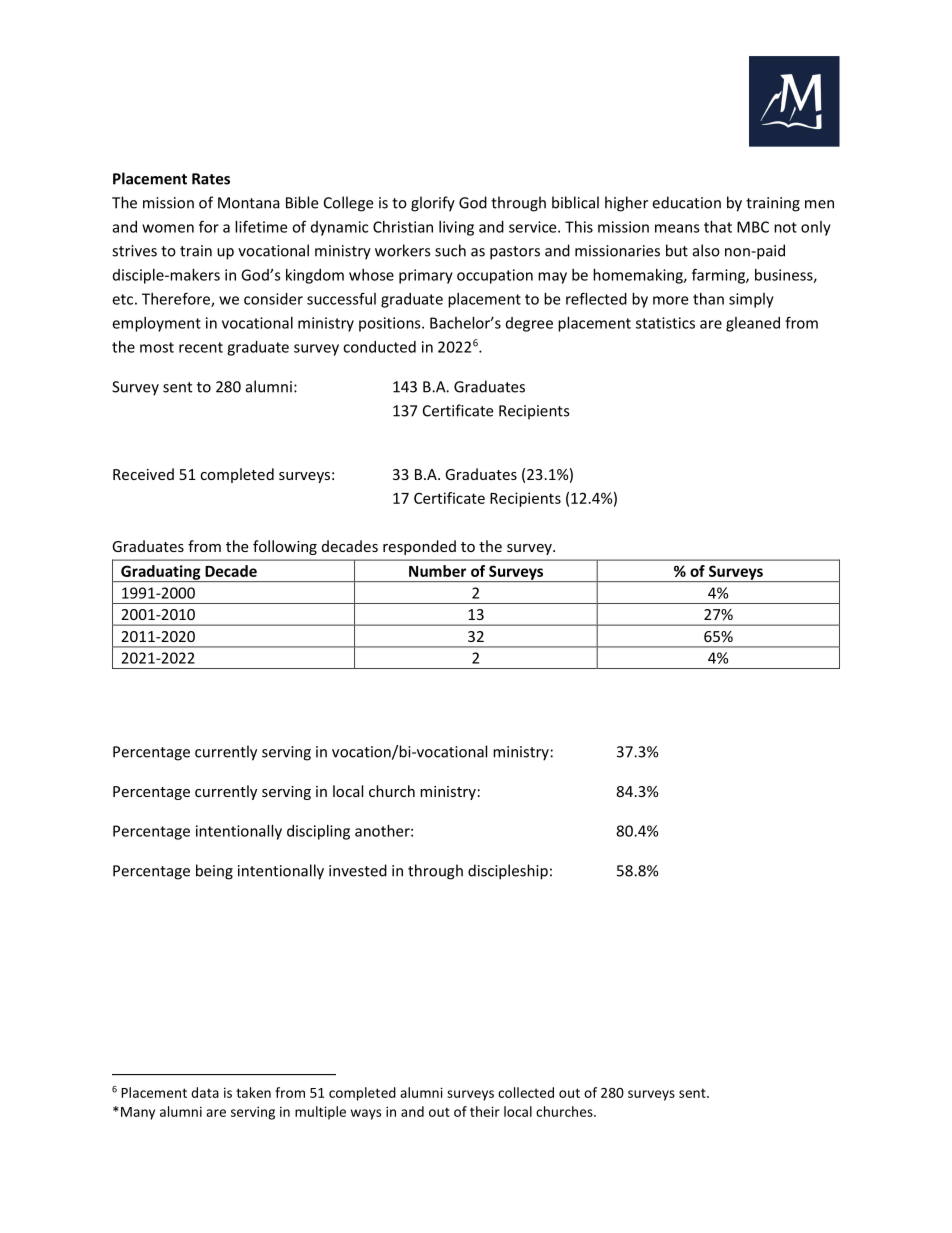 The height and width of the image is (1233, 952). What do you see at coordinates (419, 547) in the image?
I see `responded` at bounding box center [419, 547].
